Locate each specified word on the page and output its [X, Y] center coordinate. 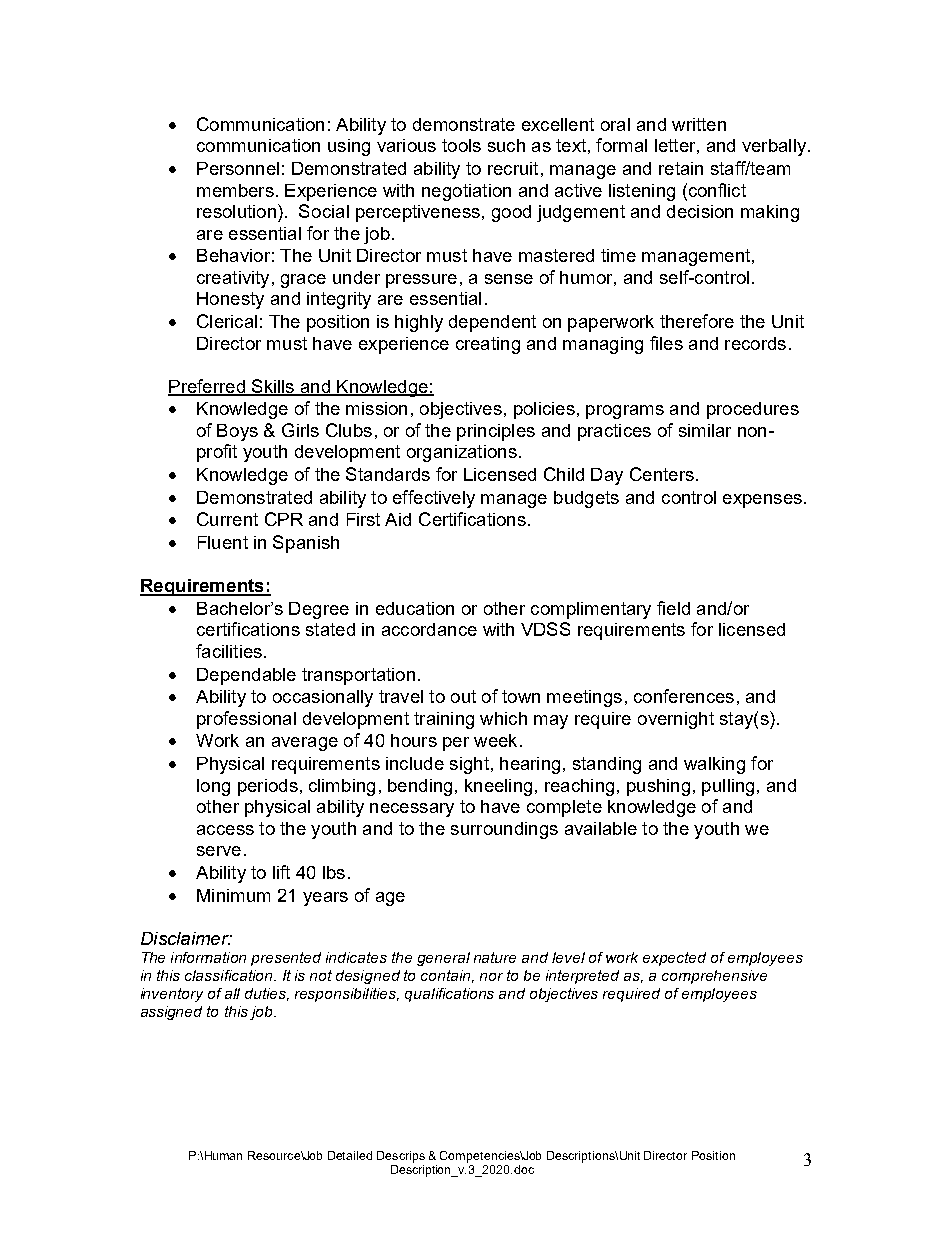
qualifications [449, 995]
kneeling [498, 787]
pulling [728, 787]
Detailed [350, 1155]
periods [268, 787]
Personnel [238, 168]
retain [681, 168]
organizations [462, 453]
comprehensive [714, 977]
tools [461, 145]
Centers [662, 474]
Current [227, 519]
